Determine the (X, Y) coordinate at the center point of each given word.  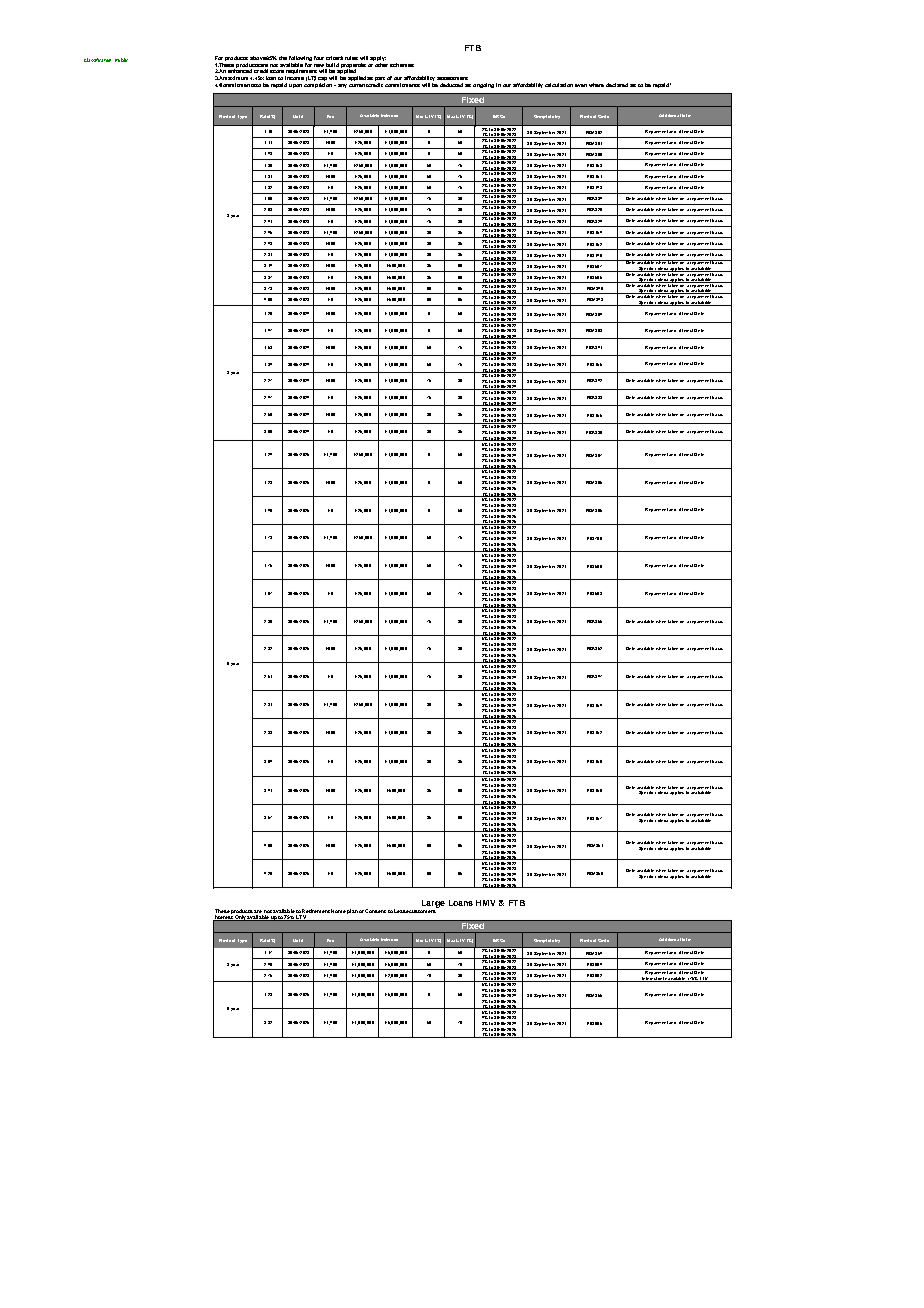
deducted (451, 85)
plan (352, 911)
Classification (97, 60)
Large (433, 904)
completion (319, 85)
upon (295, 86)
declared (617, 85)
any (342, 86)
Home (338, 911)
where (596, 85)
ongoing (483, 85)
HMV (485, 903)
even (581, 85)
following (300, 58)
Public (121, 60)
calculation (559, 85)
